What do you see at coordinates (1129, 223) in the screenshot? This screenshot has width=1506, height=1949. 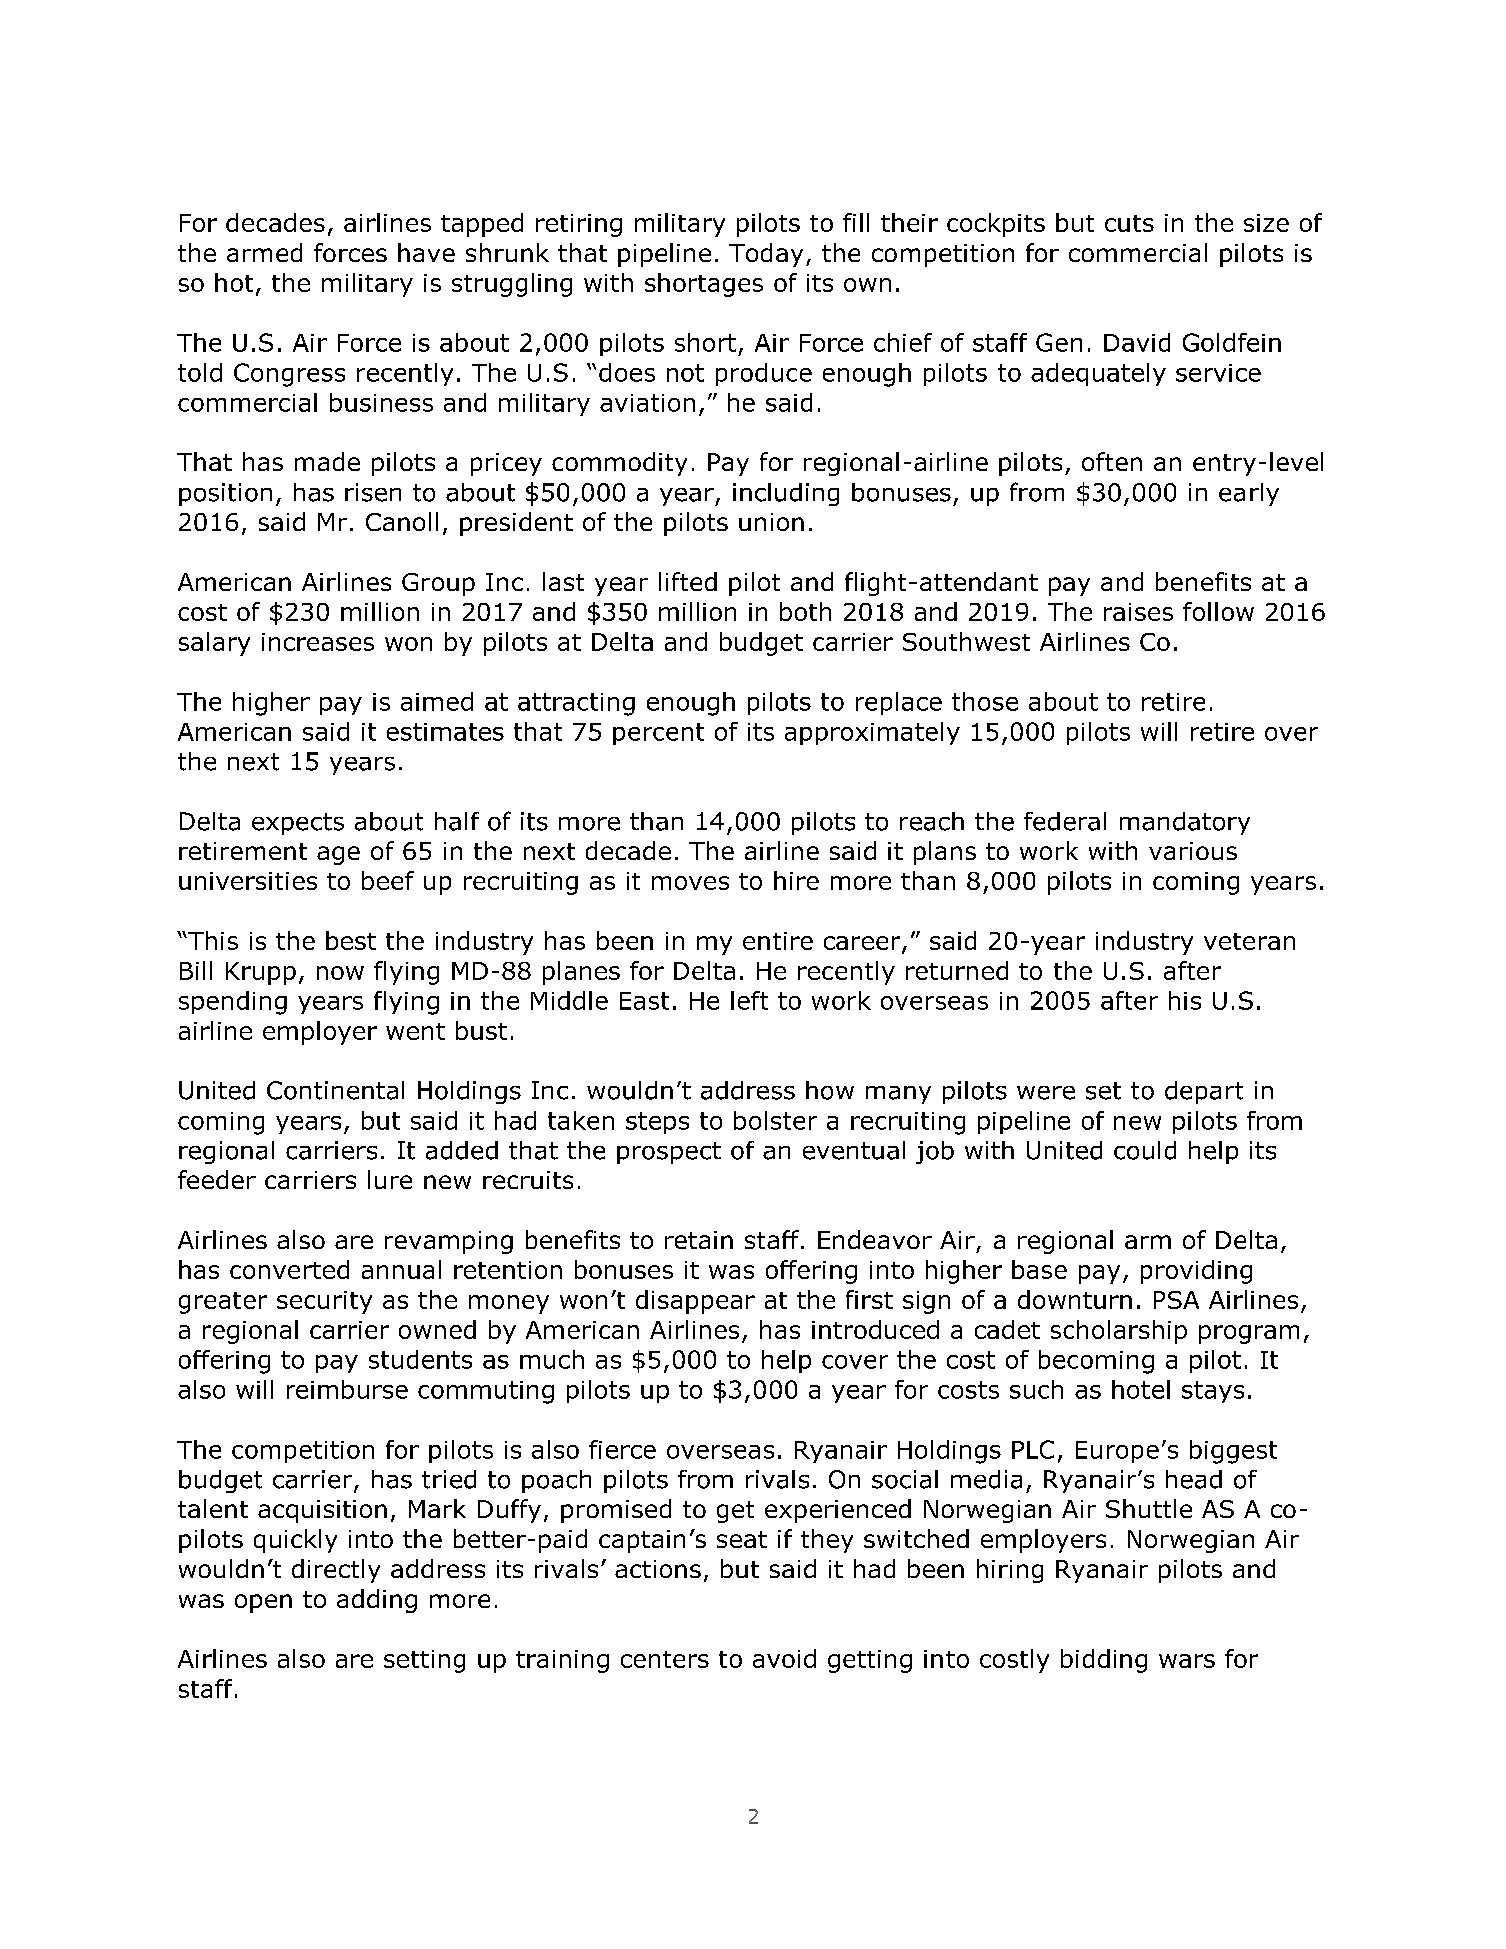 I see `cuts` at bounding box center [1129, 223].
